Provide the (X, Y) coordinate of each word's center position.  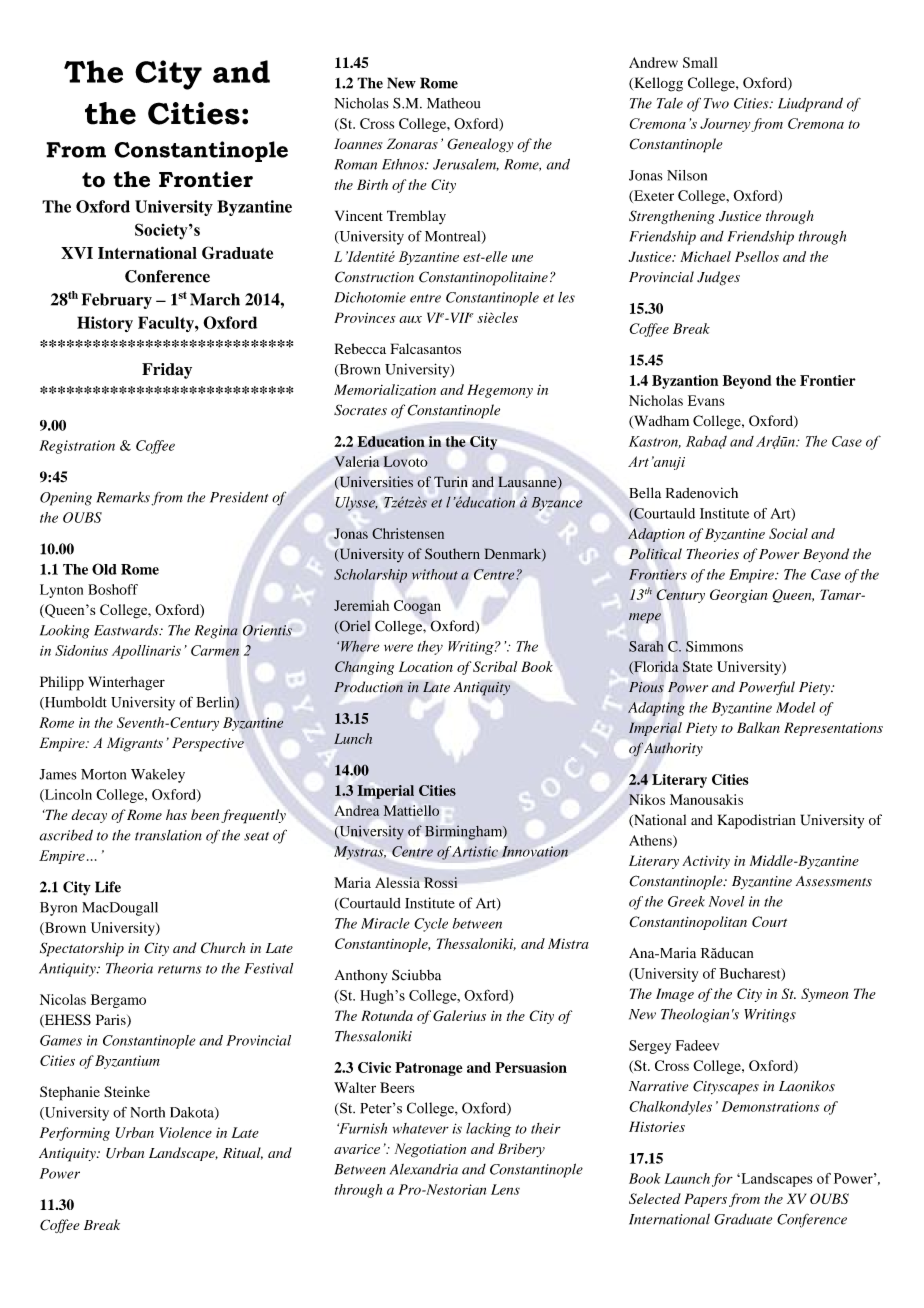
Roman (355, 164)
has (176, 814)
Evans (706, 400)
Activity (706, 862)
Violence (186, 1132)
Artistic (475, 851)
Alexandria (424, 1169)
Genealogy (480, 145)
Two (716, 103)
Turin (450, 481)
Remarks (123, 497)
